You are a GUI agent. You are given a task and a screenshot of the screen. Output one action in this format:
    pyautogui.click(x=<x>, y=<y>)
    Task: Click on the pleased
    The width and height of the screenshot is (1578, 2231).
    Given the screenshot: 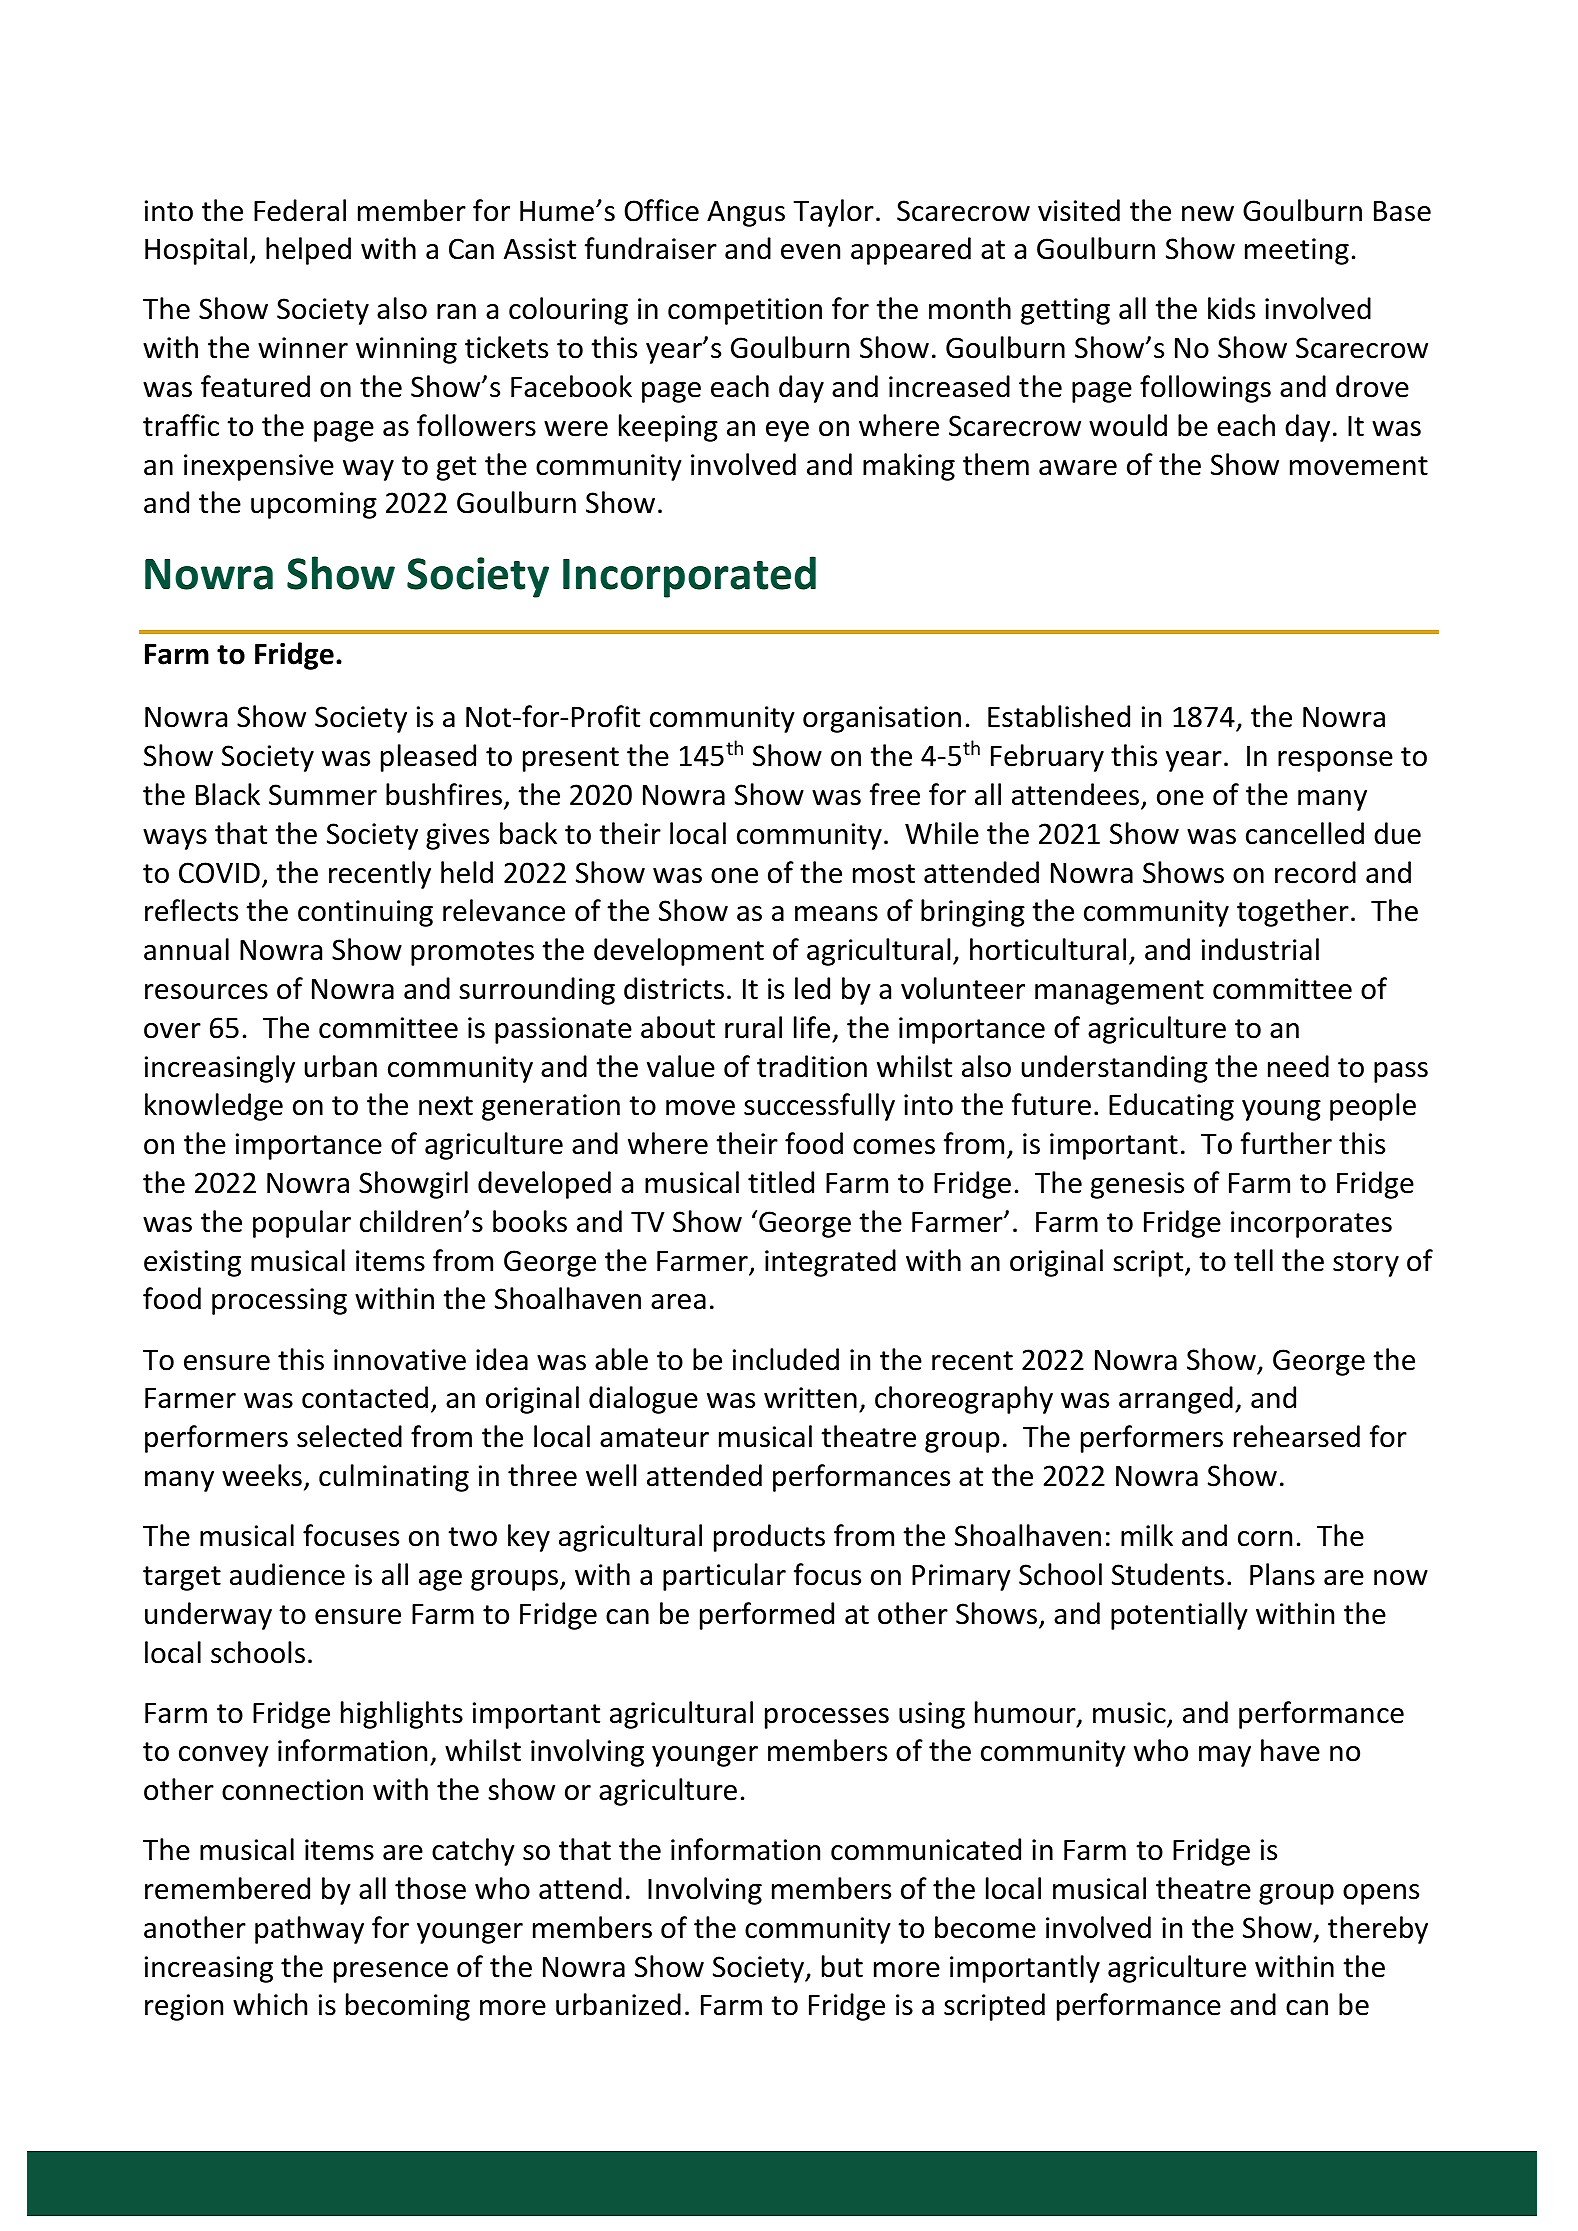 What is the action you would take?
    pyautogui.click(x=428, y=758)
